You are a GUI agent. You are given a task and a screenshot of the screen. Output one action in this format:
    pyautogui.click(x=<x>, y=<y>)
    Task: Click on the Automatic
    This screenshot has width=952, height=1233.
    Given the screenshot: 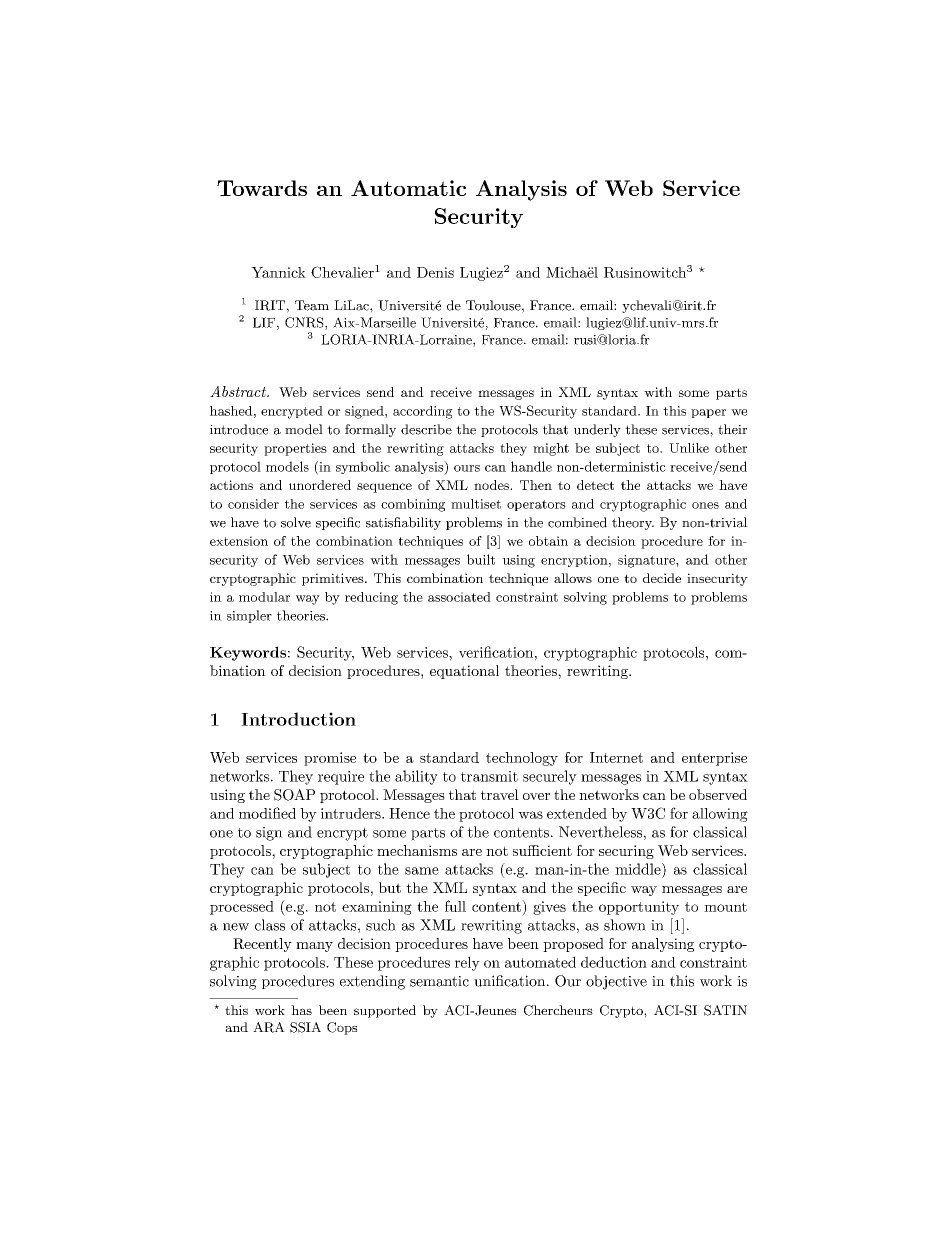 What is the action you would take?
    pyautogui.click(x=408, y=188)
